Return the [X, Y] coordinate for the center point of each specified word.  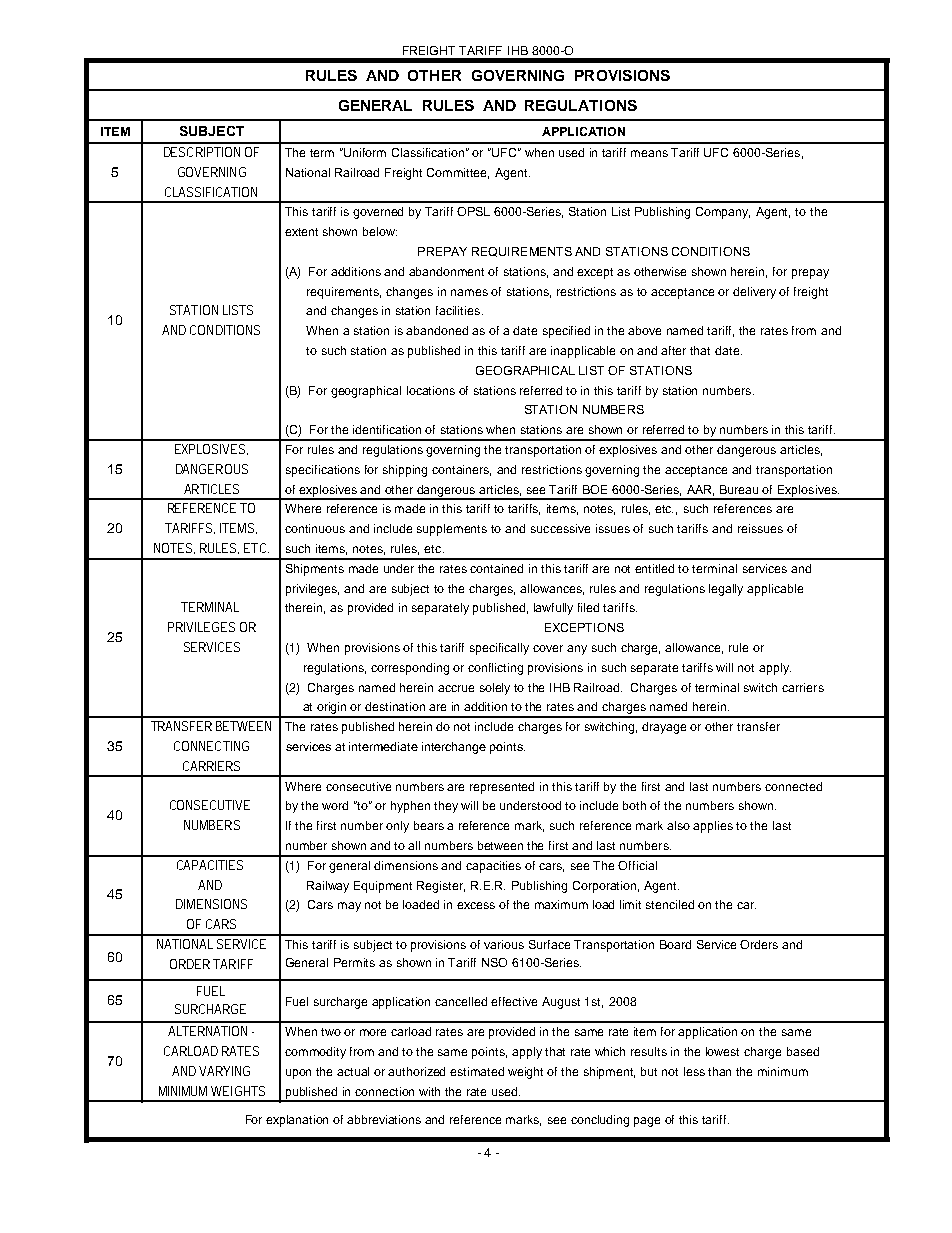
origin [332, 709]
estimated [477, 1071]
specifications [323, 471]
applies [713, 827]
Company [723, 213]
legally [726, 590]
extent [301, 232]
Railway [328, 887]
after [673, 350]
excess [476, 905]
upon [298, 1074]
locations [431, 390]
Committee [458, 173]
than [719, 1071]
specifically [499, 649]
